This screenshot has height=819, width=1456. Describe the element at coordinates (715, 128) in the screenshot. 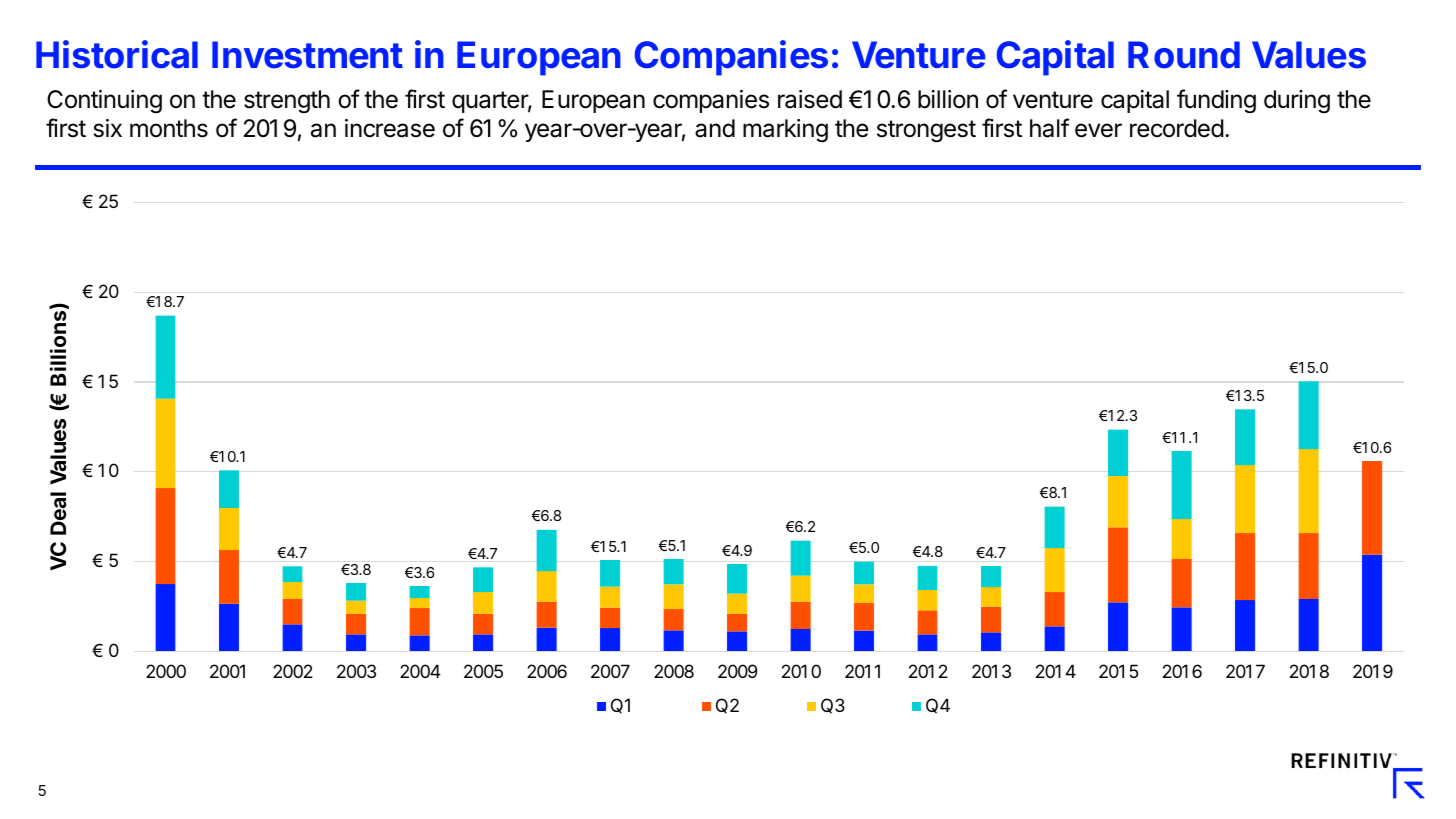

I see `and` at that location.
